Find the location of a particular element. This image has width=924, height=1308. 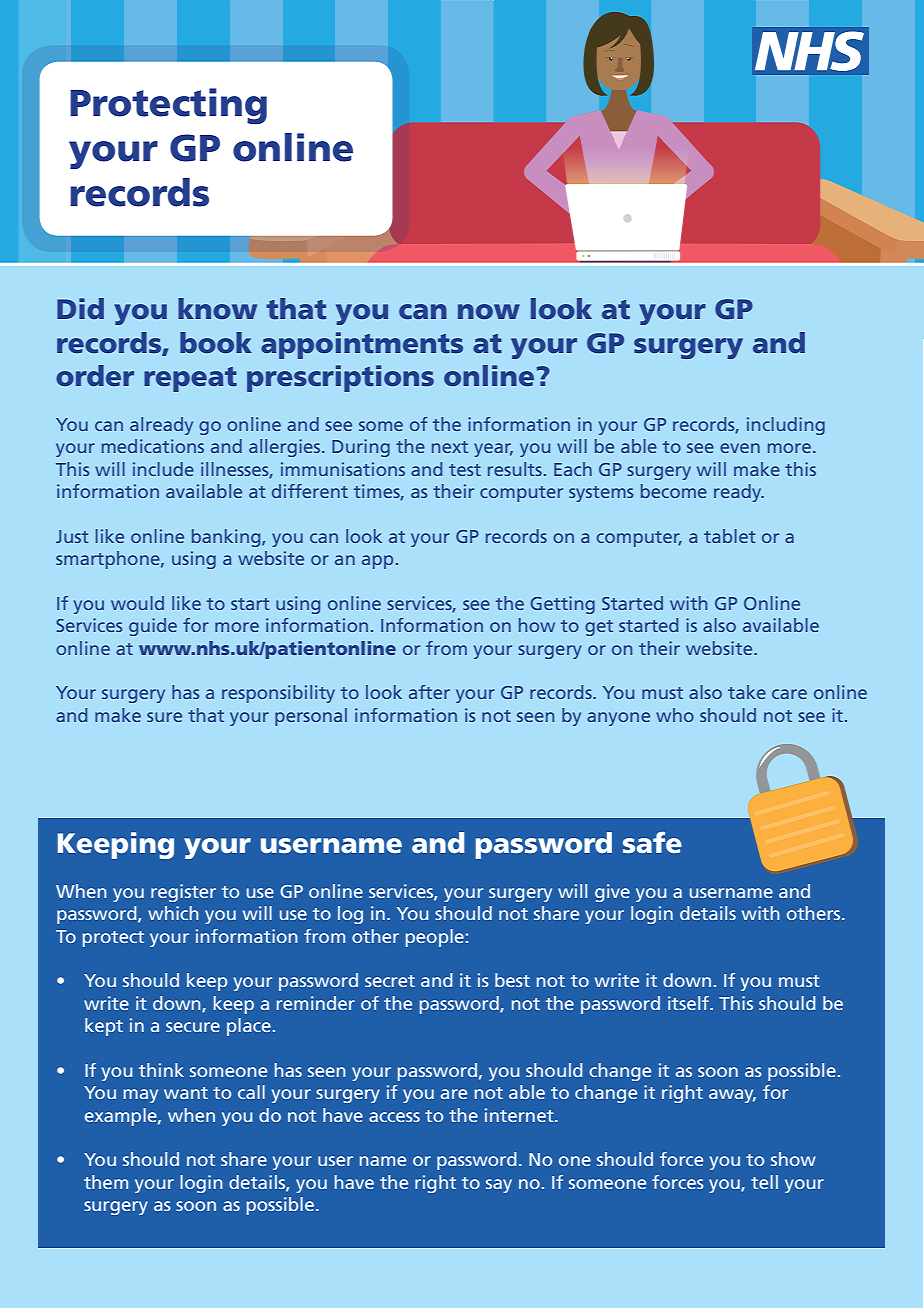

them is located at coordinates (106, 1182).
